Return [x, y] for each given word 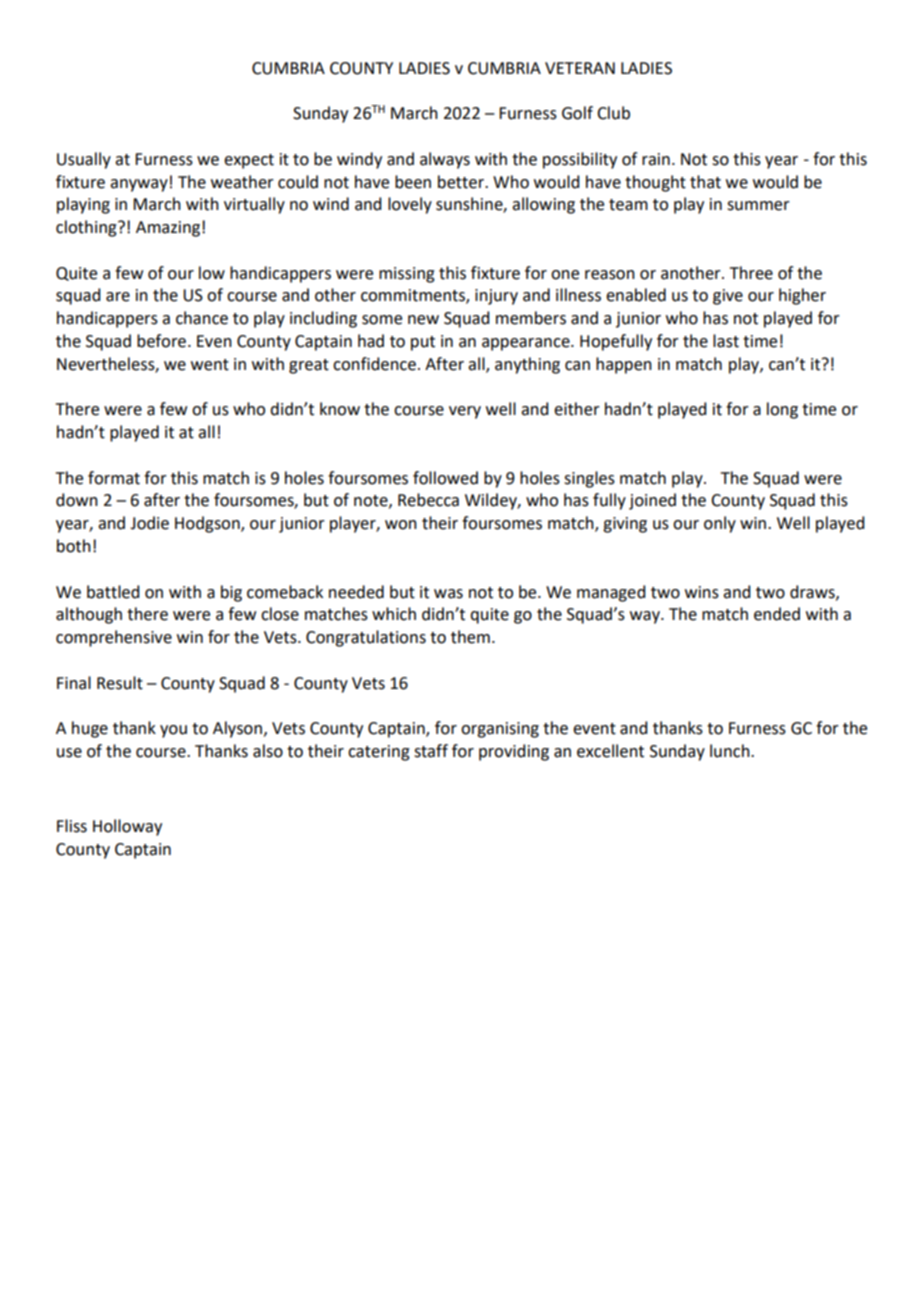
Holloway [127, 827]
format [114, 478]
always [445, 160]
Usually [84, 160]
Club [613, 113]
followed [445, 478]
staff [431, 751]
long [782, 410]
